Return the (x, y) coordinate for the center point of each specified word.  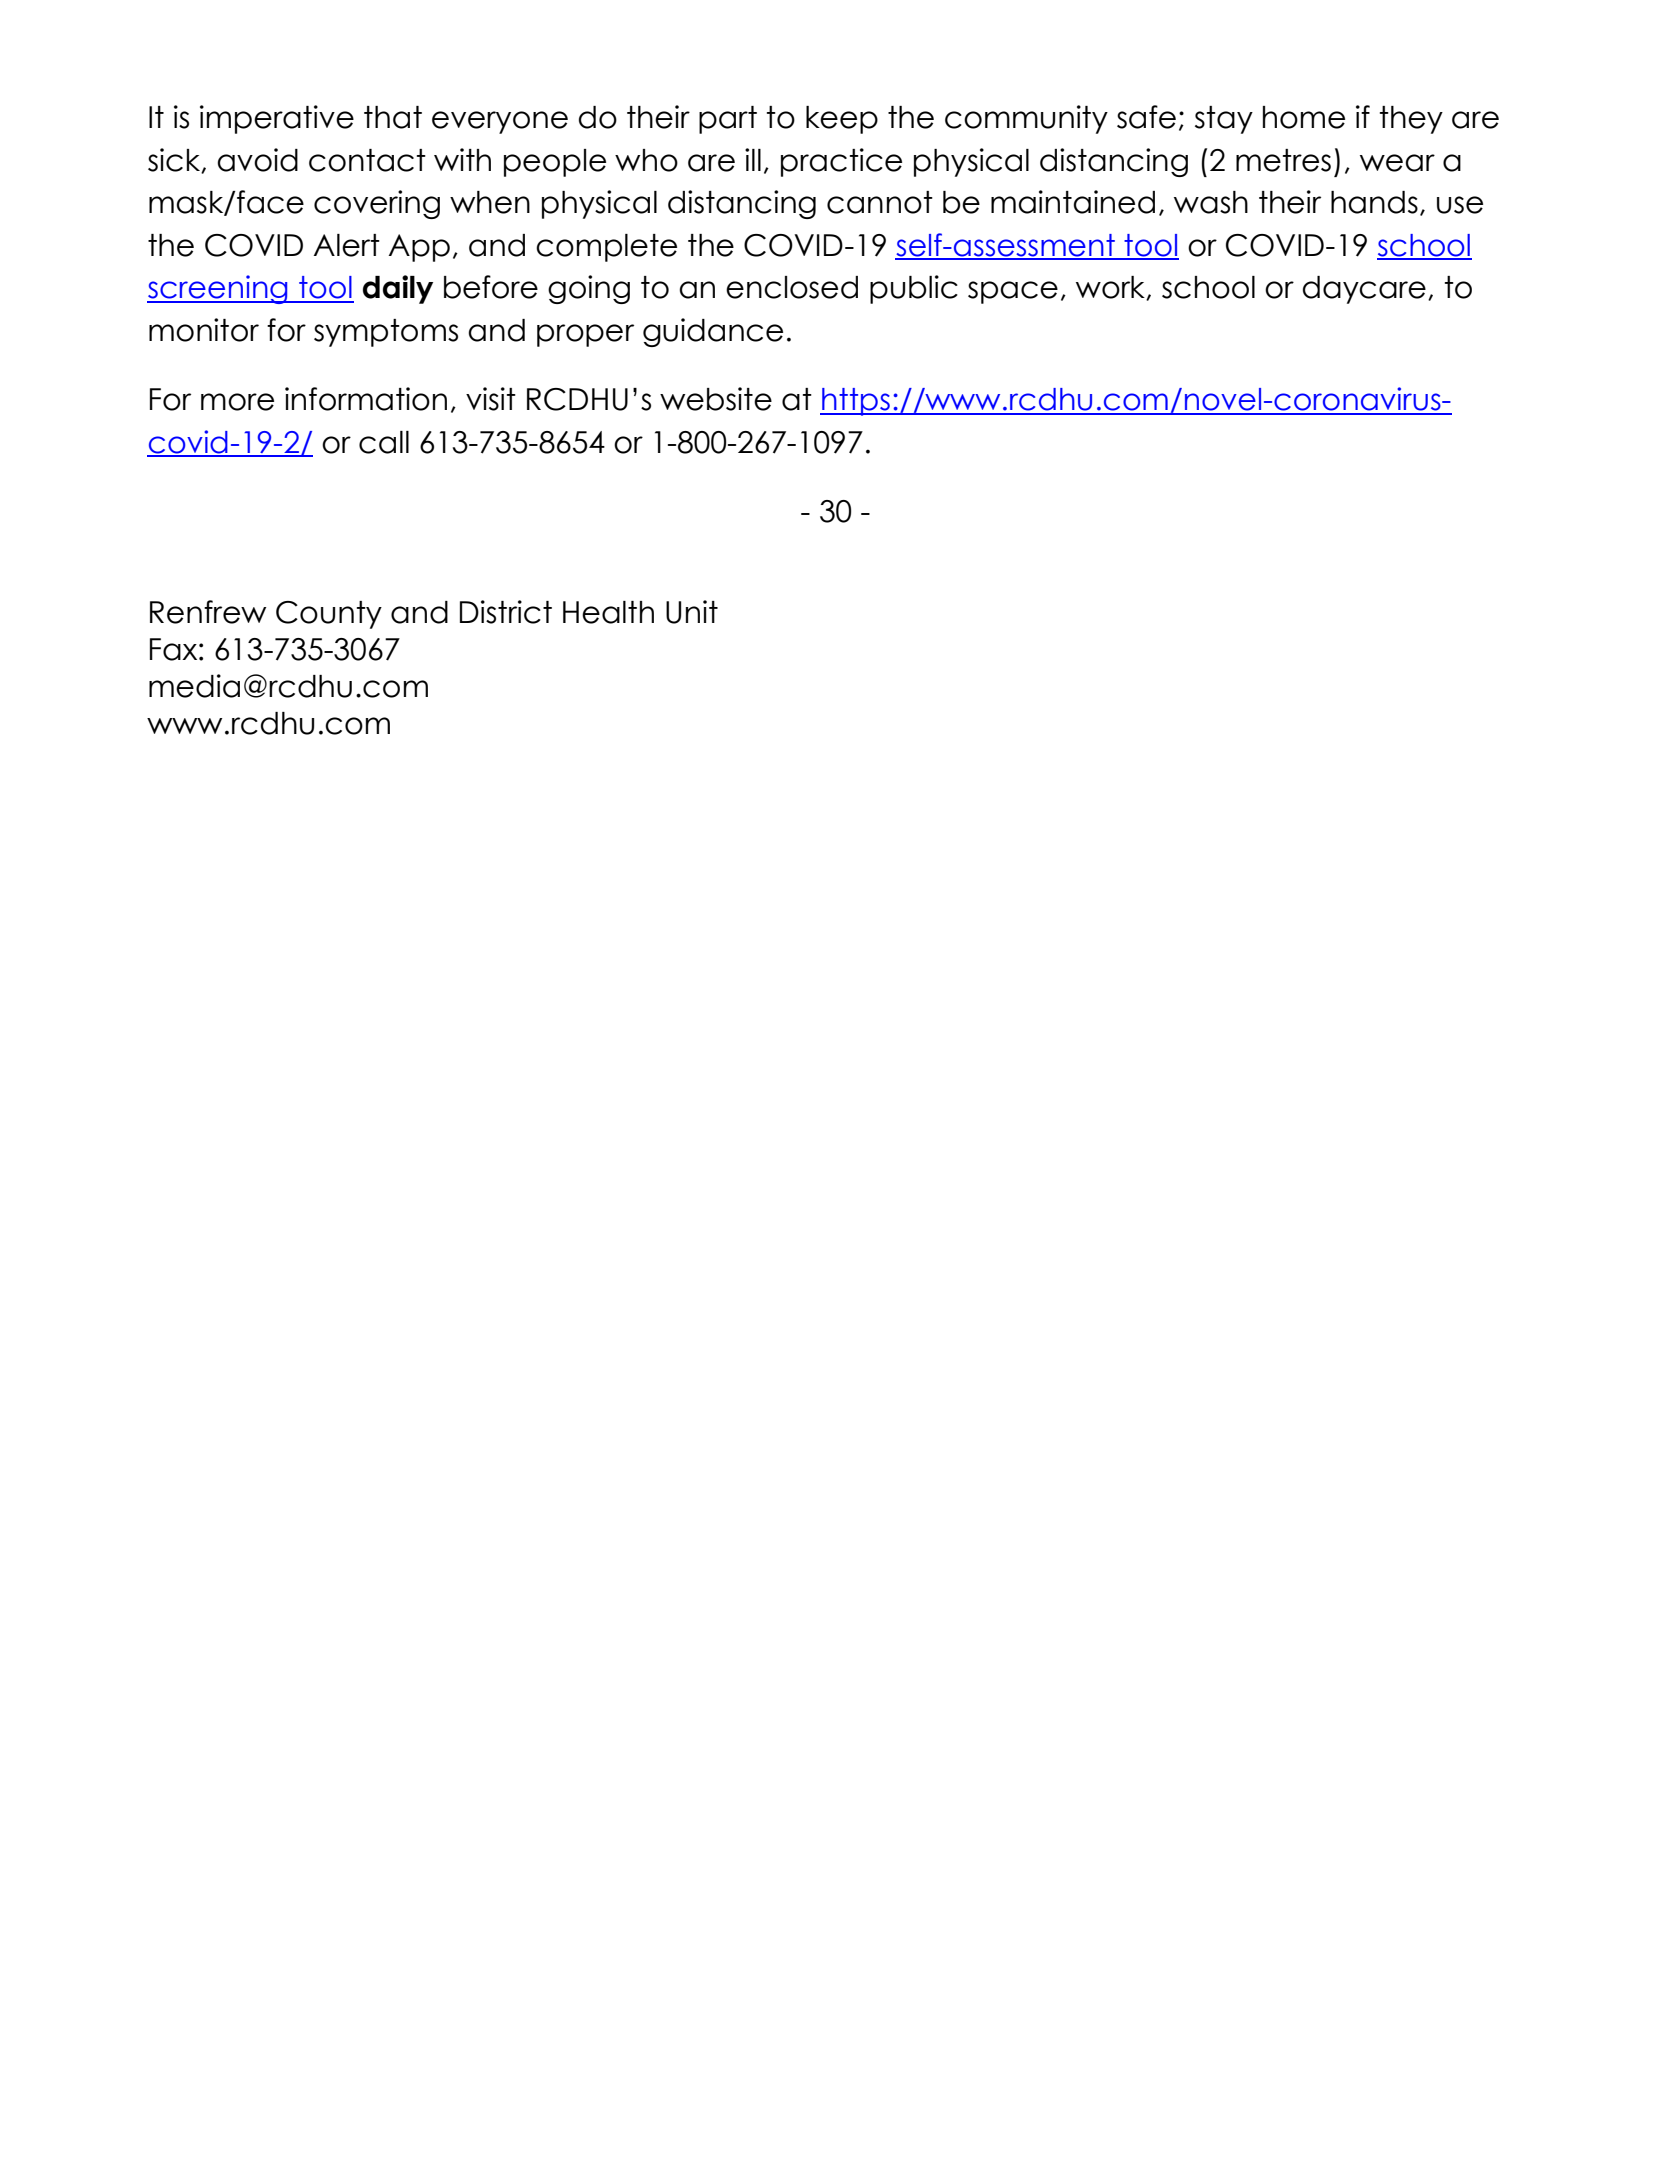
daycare (1364, 290)
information (366, 399)
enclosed (792, 287)
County (329, 615)
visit (491, 399)
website (716, 399)
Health (608, 612)
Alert (347, 245)
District (506, 612)
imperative (277, 119)
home (1304, 117)
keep (842, 120)
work (1111, 288)
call (384, 442)
